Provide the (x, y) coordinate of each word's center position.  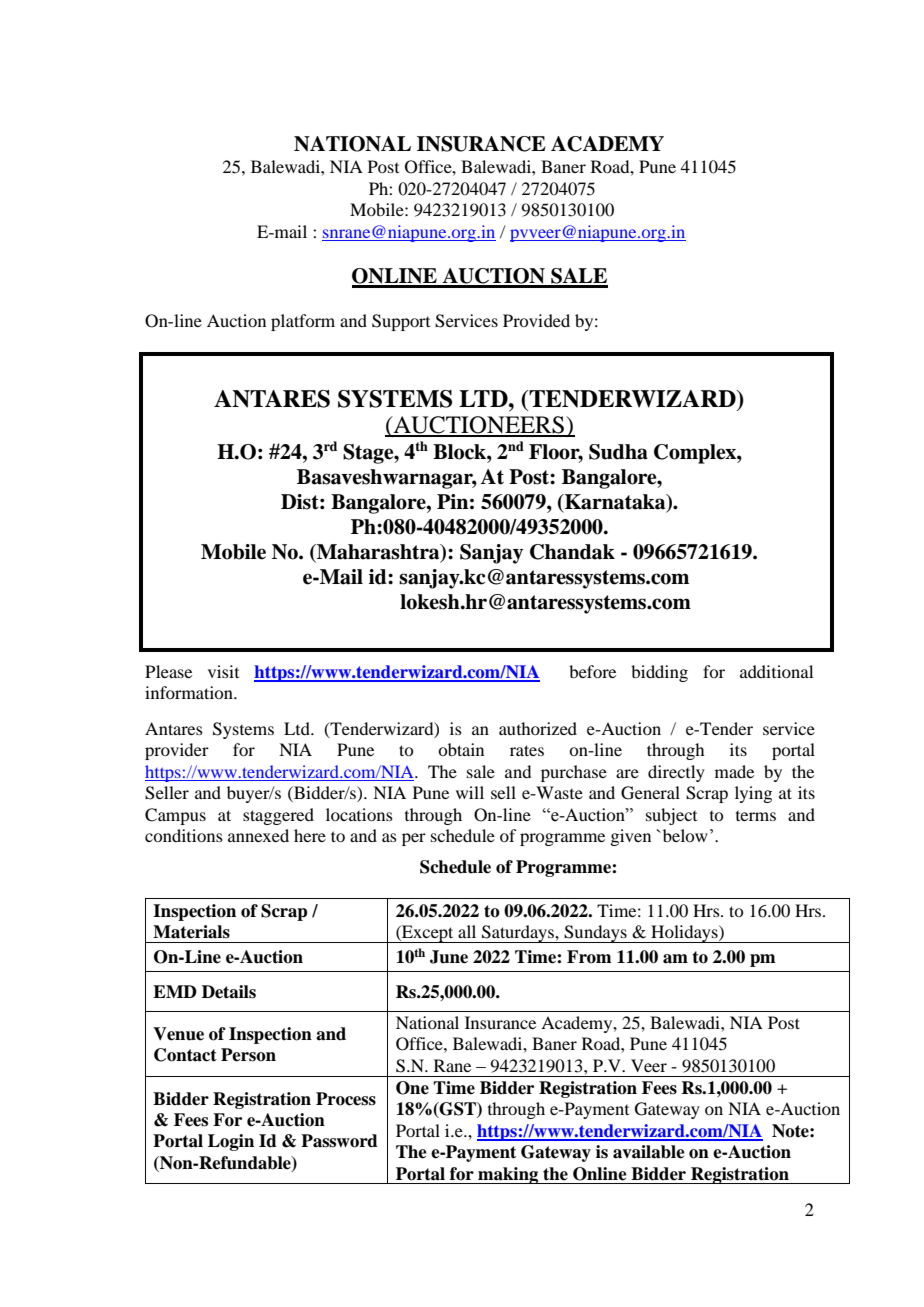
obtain (461, 749)
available (649, 1152)
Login (231, 1142)
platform (303, 322)
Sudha (618, 452)
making (508, 1175)
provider (177, 751)
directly (676, 773)
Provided (536, 320)
